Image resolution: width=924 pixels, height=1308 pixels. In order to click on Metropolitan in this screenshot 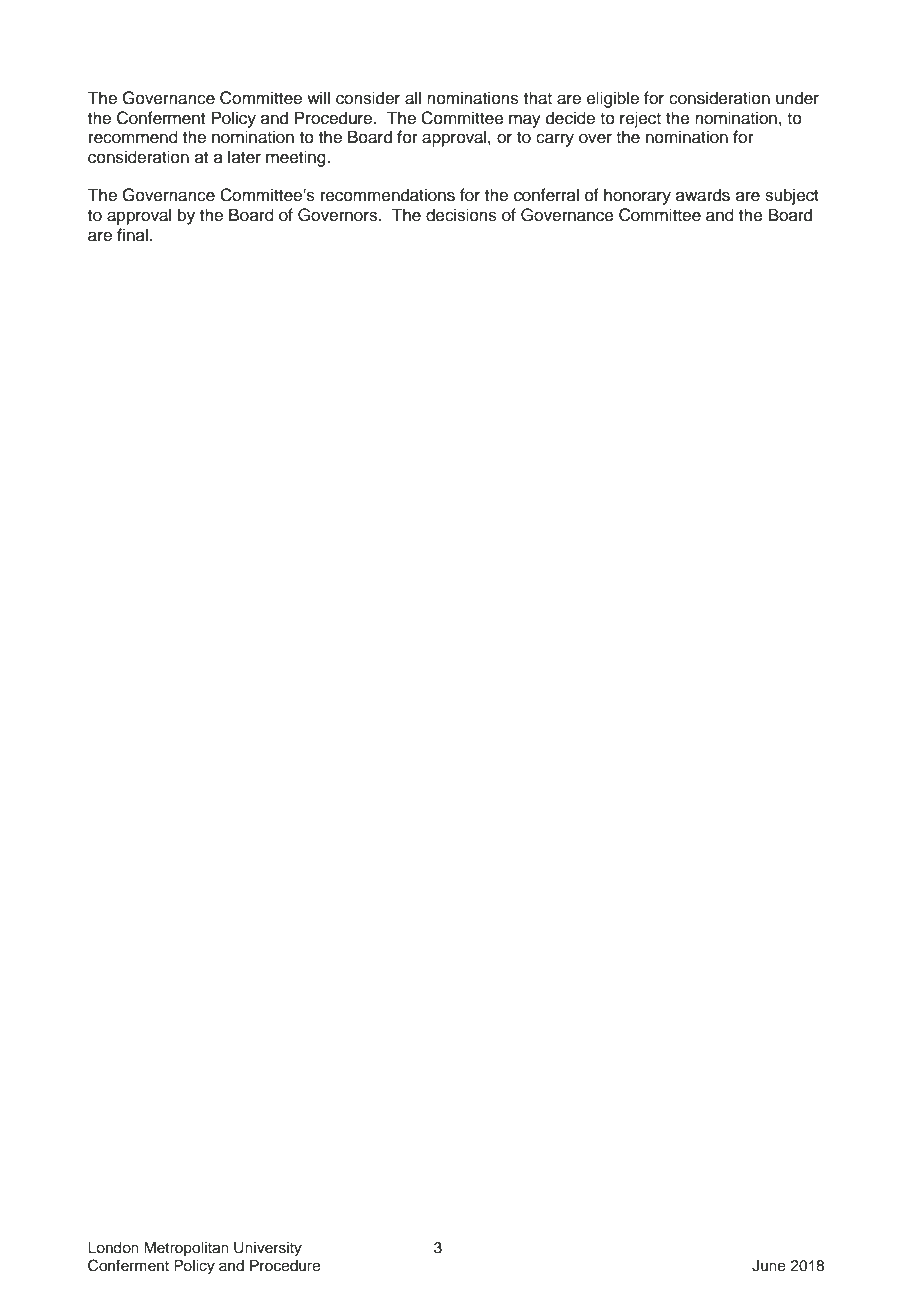, I will do `click(186, 1249)`.
